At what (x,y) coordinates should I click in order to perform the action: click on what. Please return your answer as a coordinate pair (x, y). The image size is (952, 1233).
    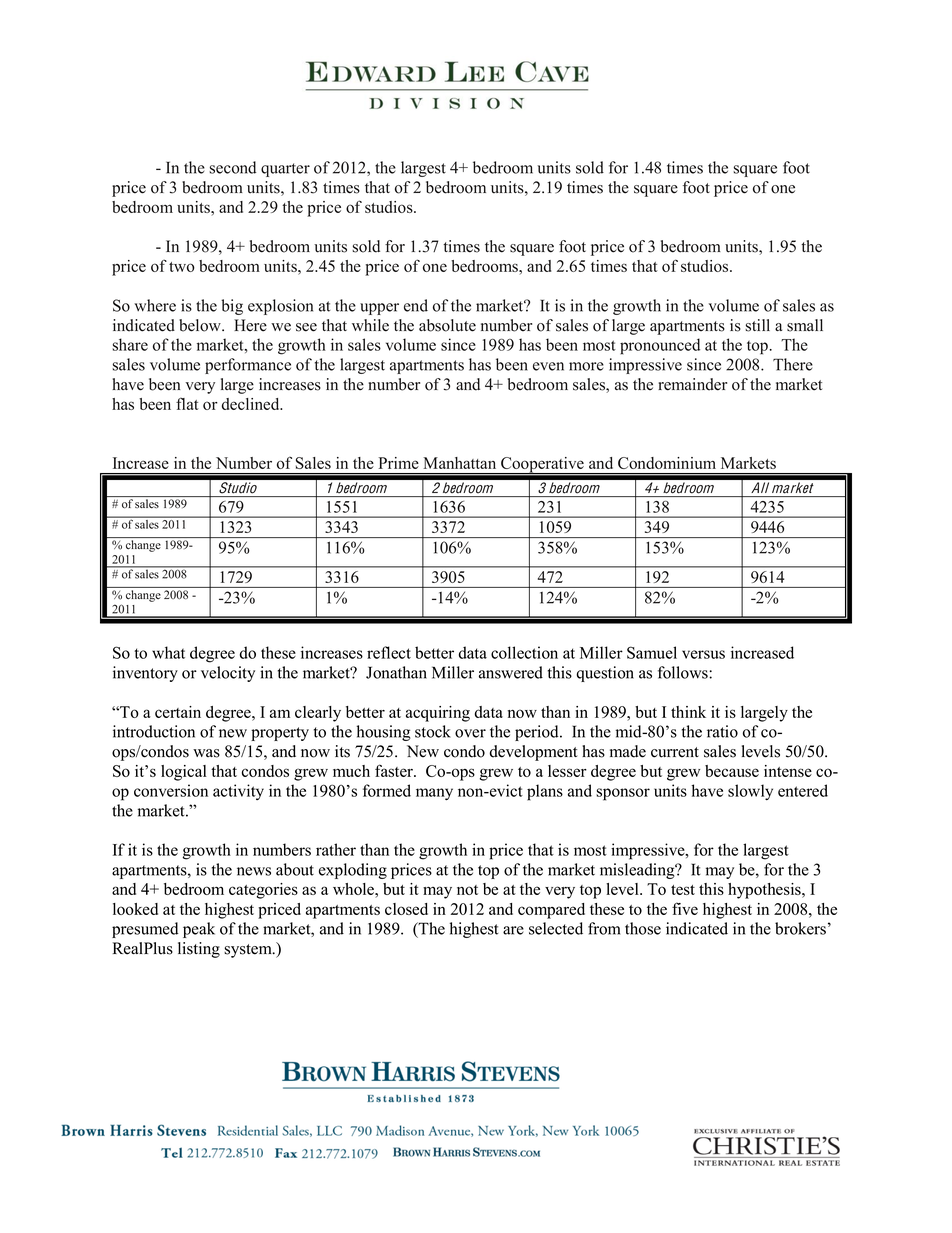
    Looking at the image, I should click on (168, 652).
